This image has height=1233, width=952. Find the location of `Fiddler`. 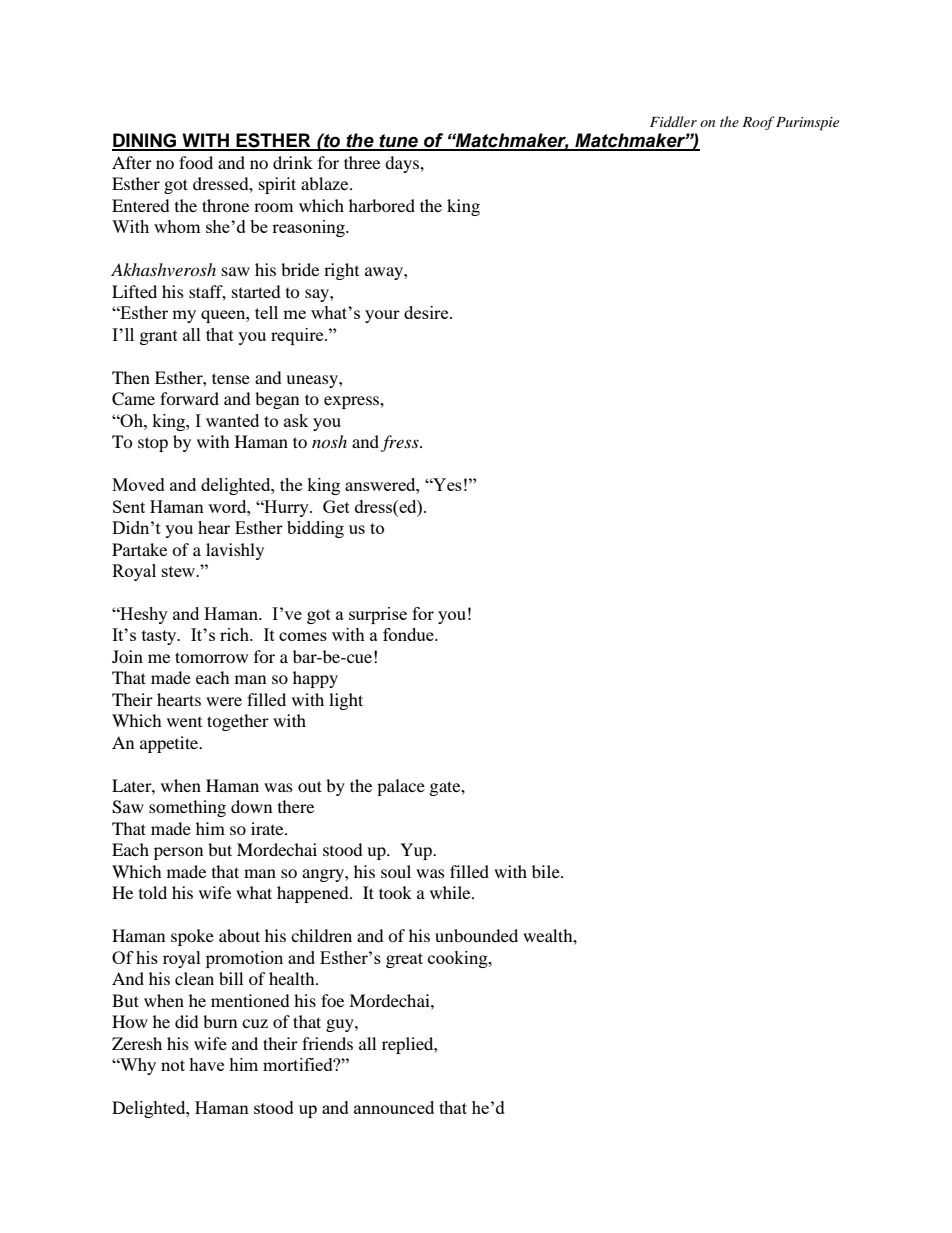

Fiddler is located at coordinates (673, 121).
